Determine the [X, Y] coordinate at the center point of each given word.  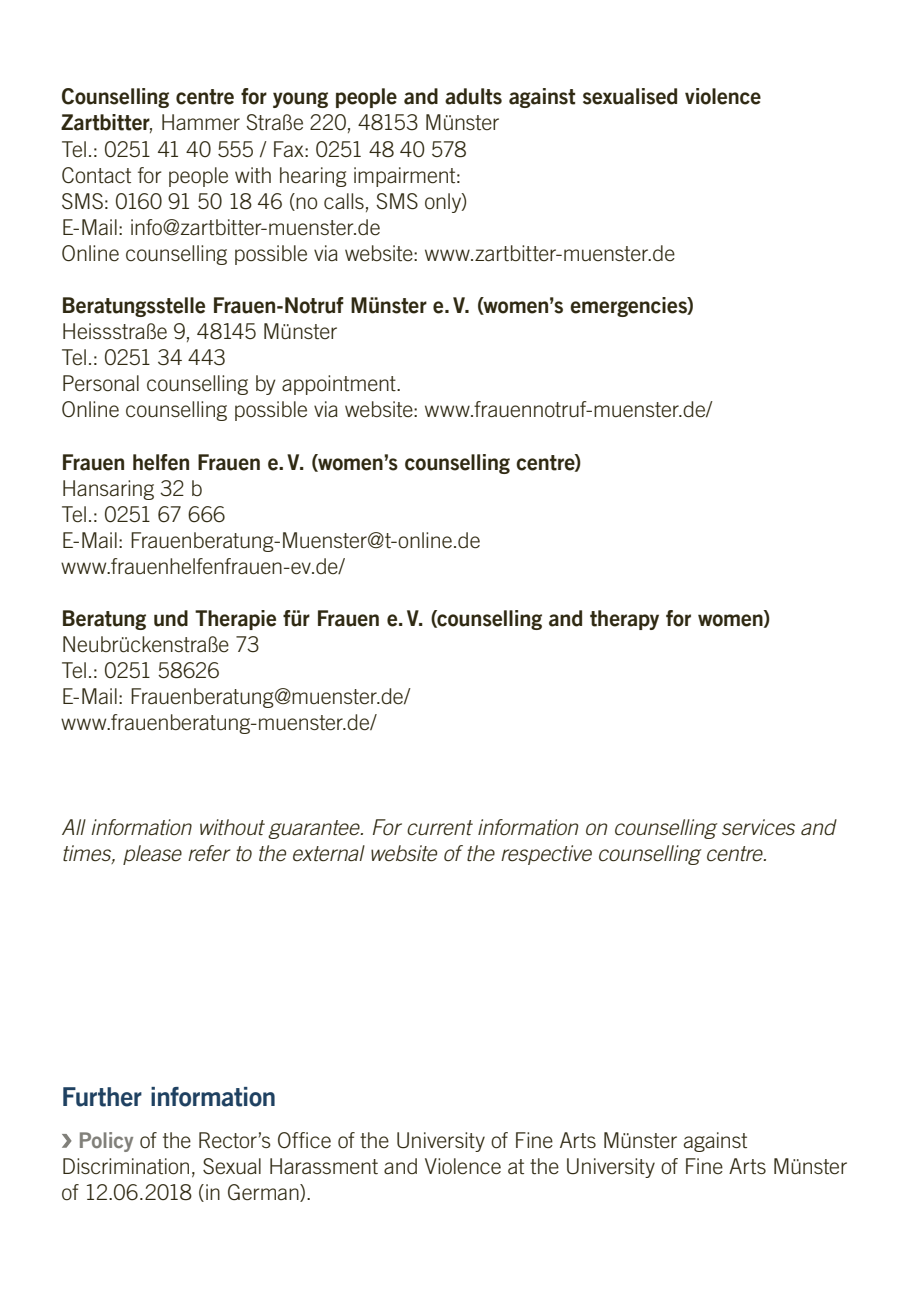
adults [473, 96]
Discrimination [126, 1166]
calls [344, 201]
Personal [101, 383]
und [171, 618]
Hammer [201, 122]
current [440, 828]
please [152, 855]
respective [546, 855]
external [329, 853]
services [758, 827]
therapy [624, 620]
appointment [340, 385]
